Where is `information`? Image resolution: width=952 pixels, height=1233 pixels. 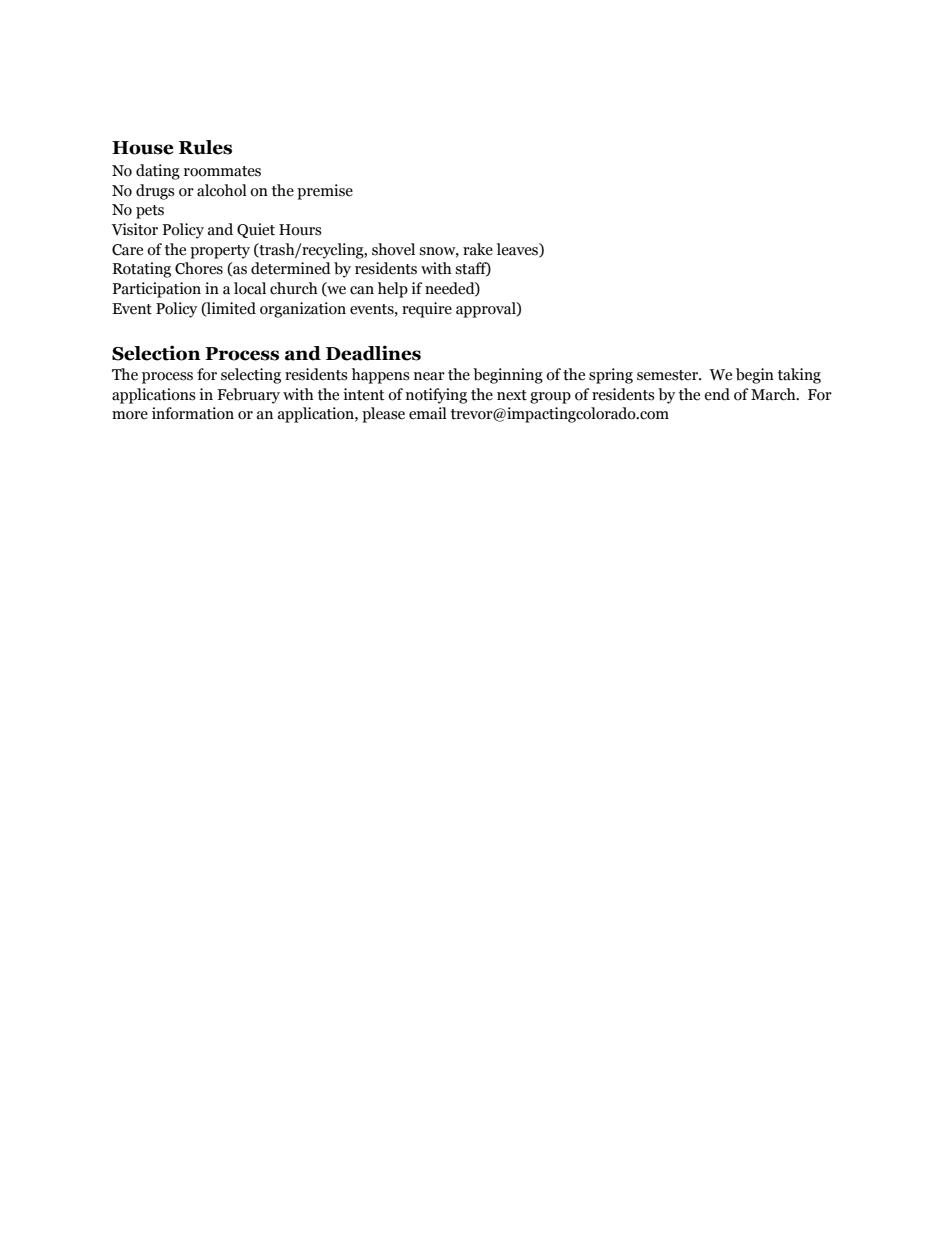 information is located at coordinates (193, 413).
